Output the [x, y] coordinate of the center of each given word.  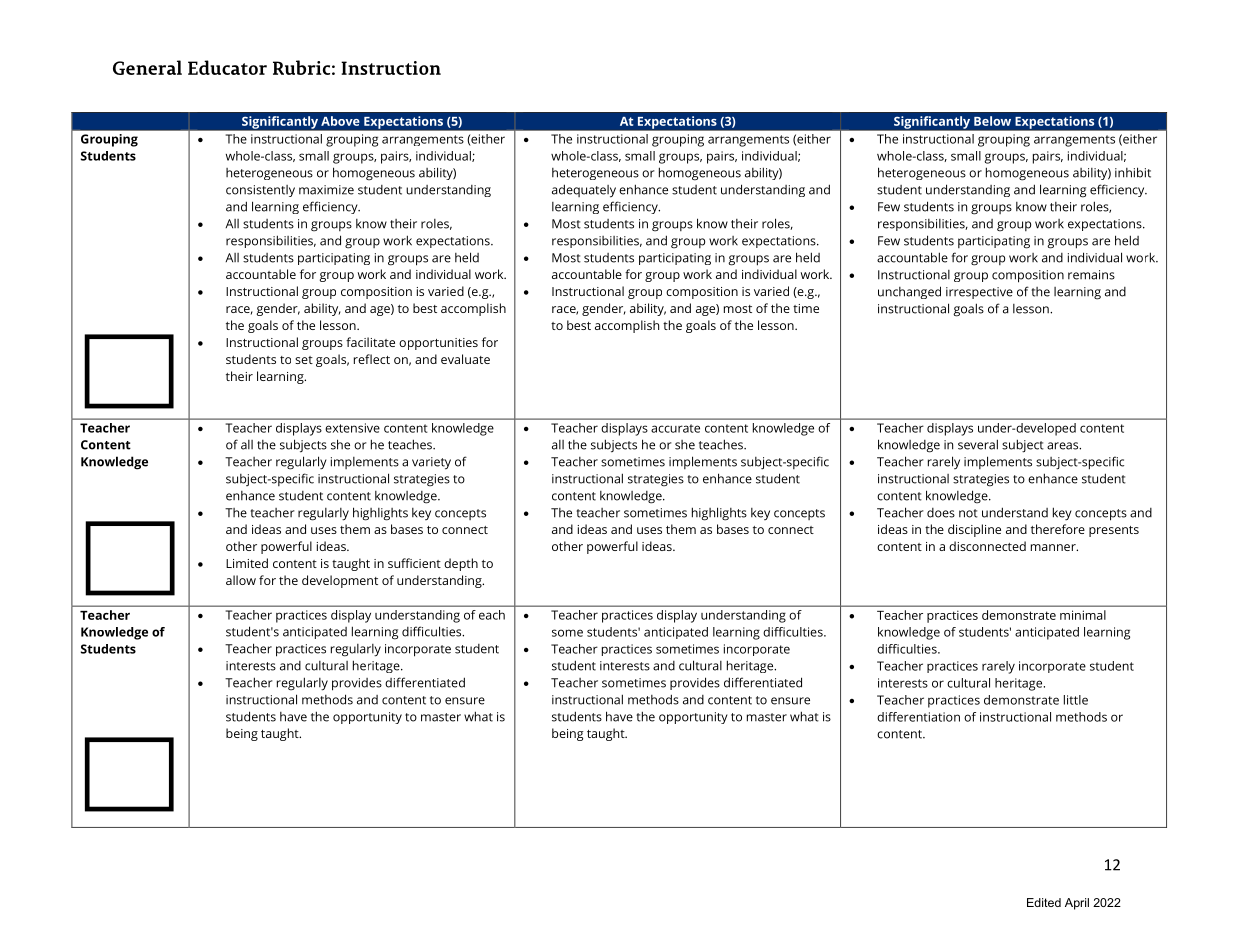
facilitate [370, 342]
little [1076, 700]
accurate [675, 428]
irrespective [979, 293]
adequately [584, 191]
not [968, 513]
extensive [352, 428]
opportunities [438, 344]
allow [241, 580]
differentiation [918, 717]
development [340, 581]
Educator [227, 67]
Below [992, 121]
